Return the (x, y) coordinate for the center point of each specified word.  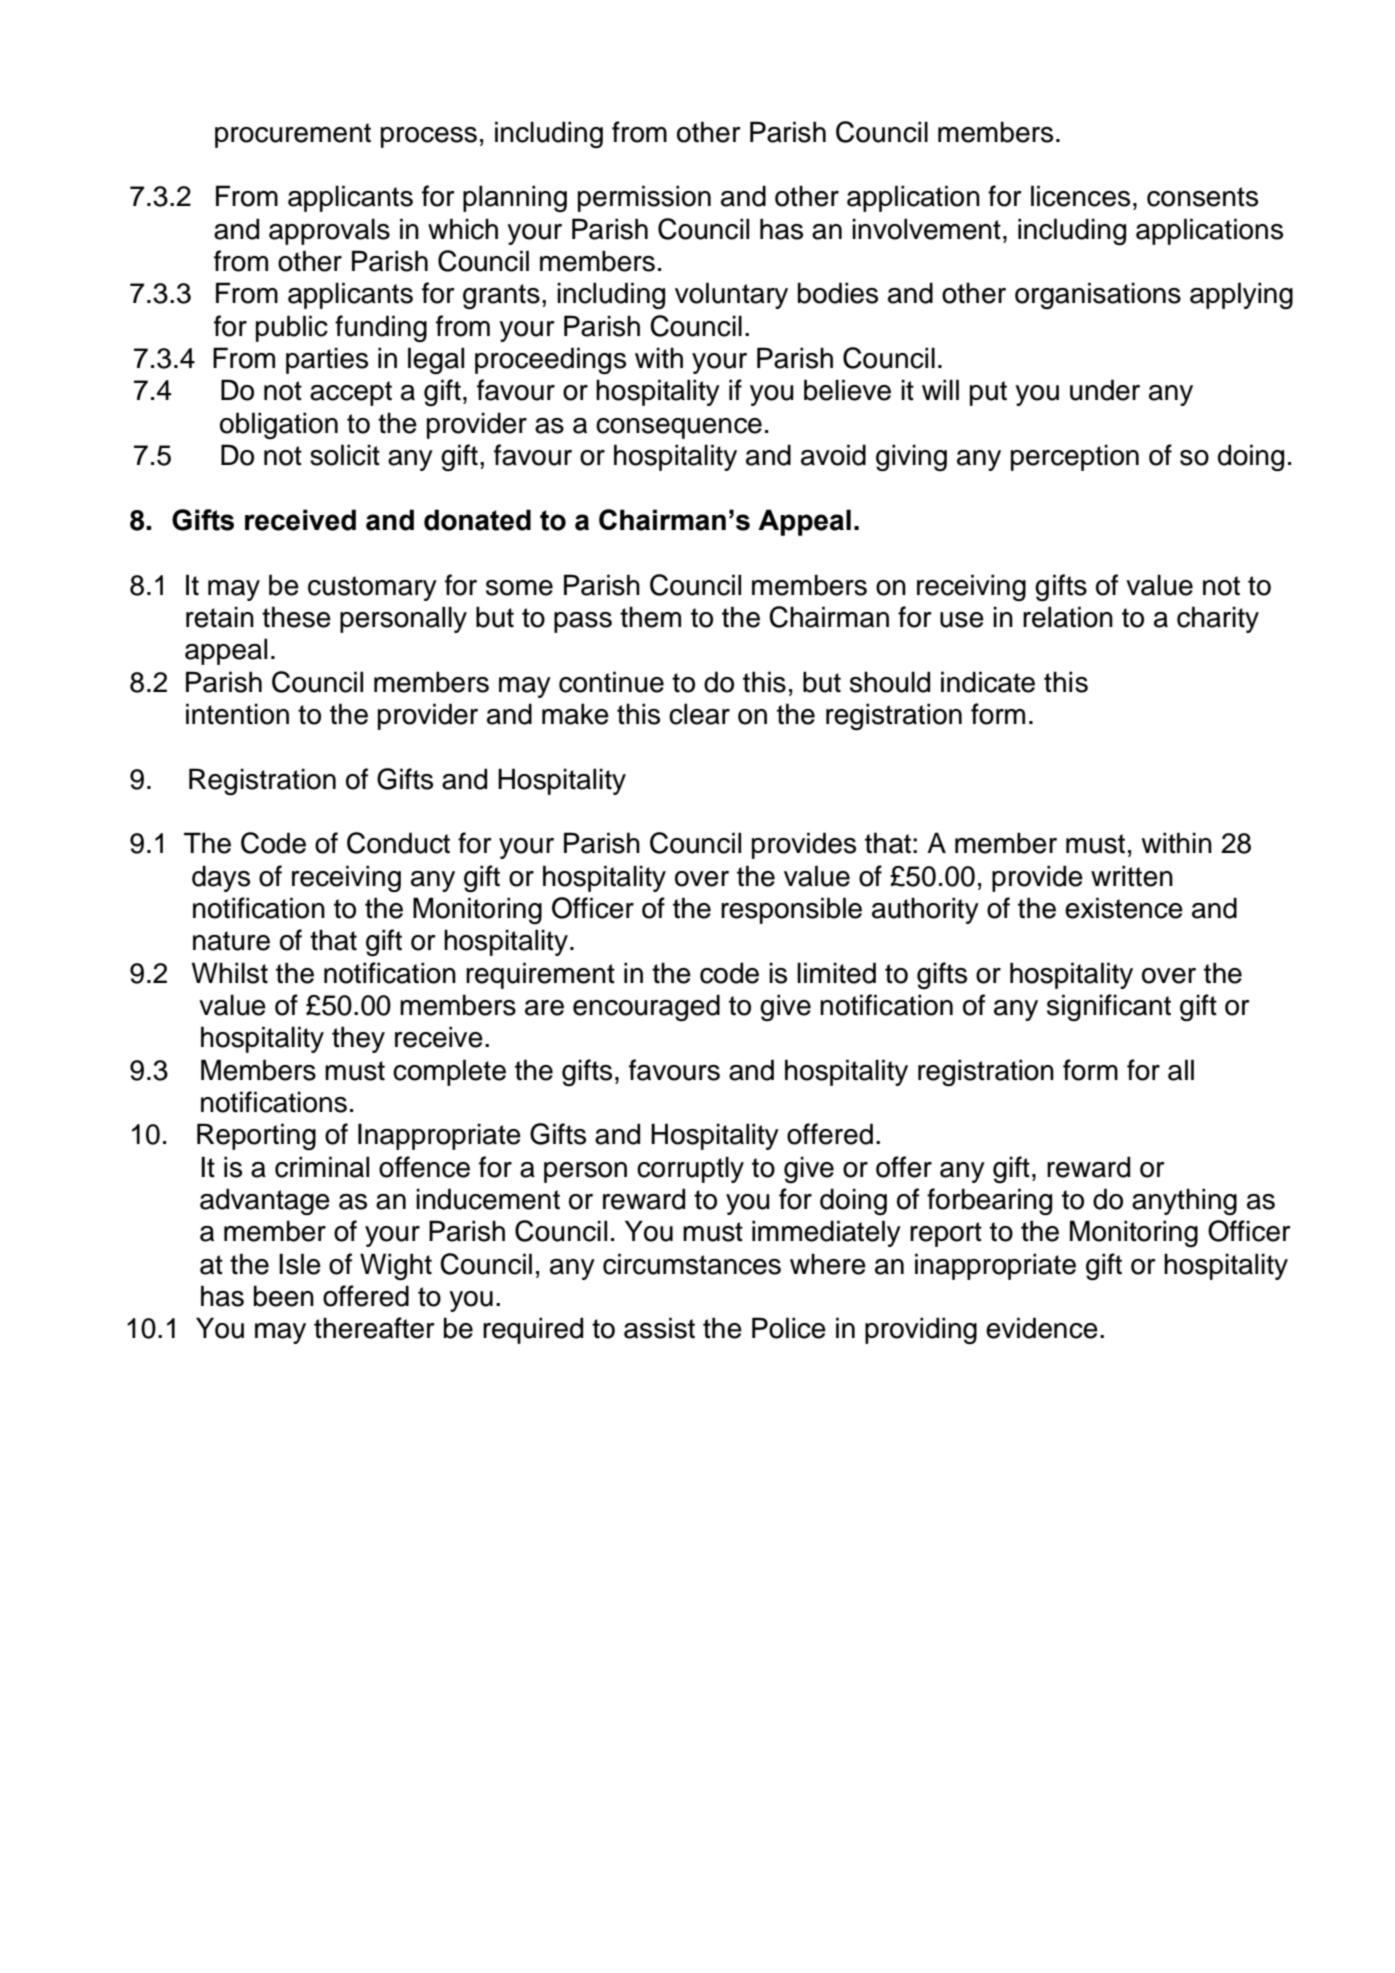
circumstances (692, 1264)
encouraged (646, 1008)
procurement (293, 135)
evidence (1042, 1328)
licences (1080, 196)
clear (699, 714)
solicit (345, 455)
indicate (988, 682)
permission (644, 198)
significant (1109, 1008)
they (358, 1039)
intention (237, 714)
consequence (679, 428)
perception (1075, 457)
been (284, 1296)
